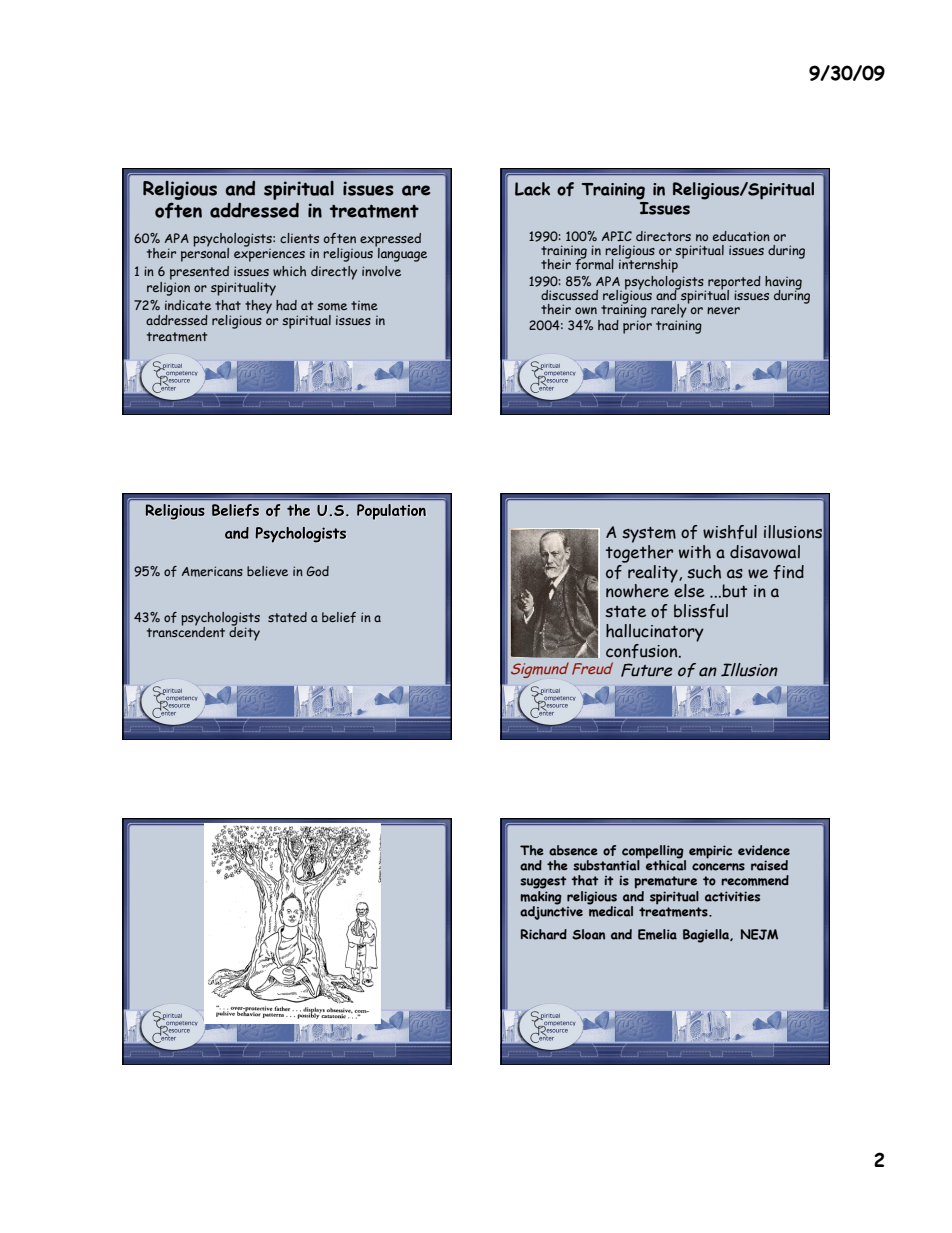  I want to click on prior, so click(637, 327).
